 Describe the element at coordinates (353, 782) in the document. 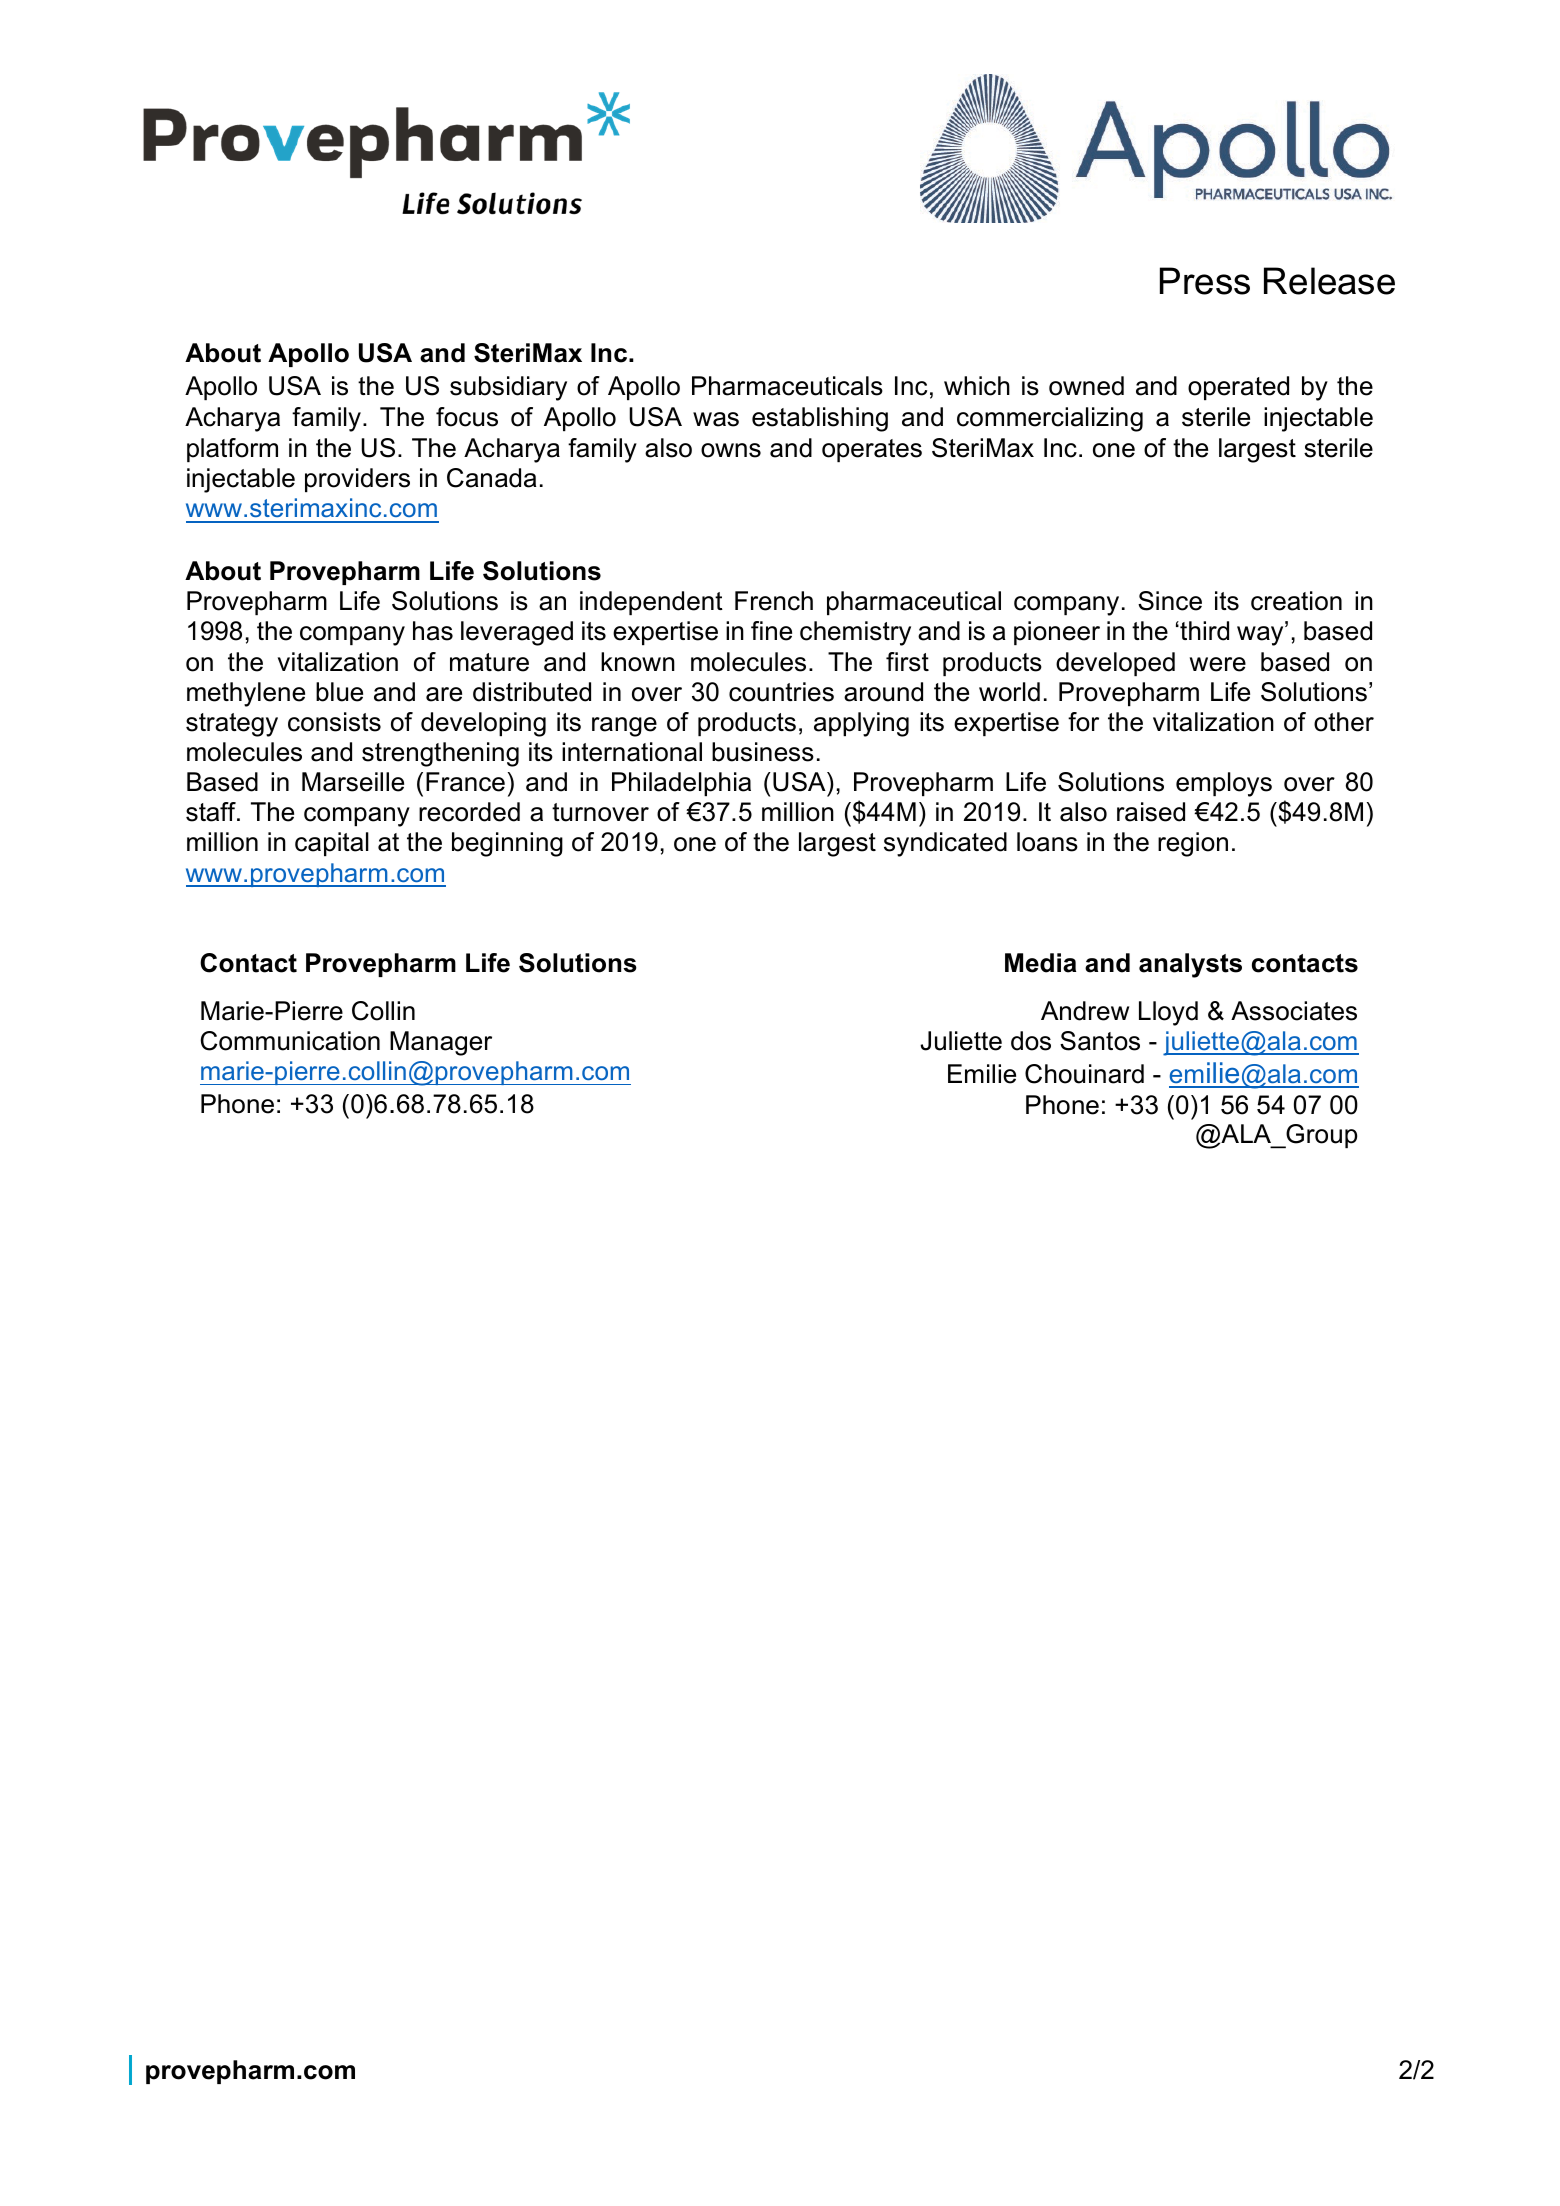

I see `Marseille` at that location.
